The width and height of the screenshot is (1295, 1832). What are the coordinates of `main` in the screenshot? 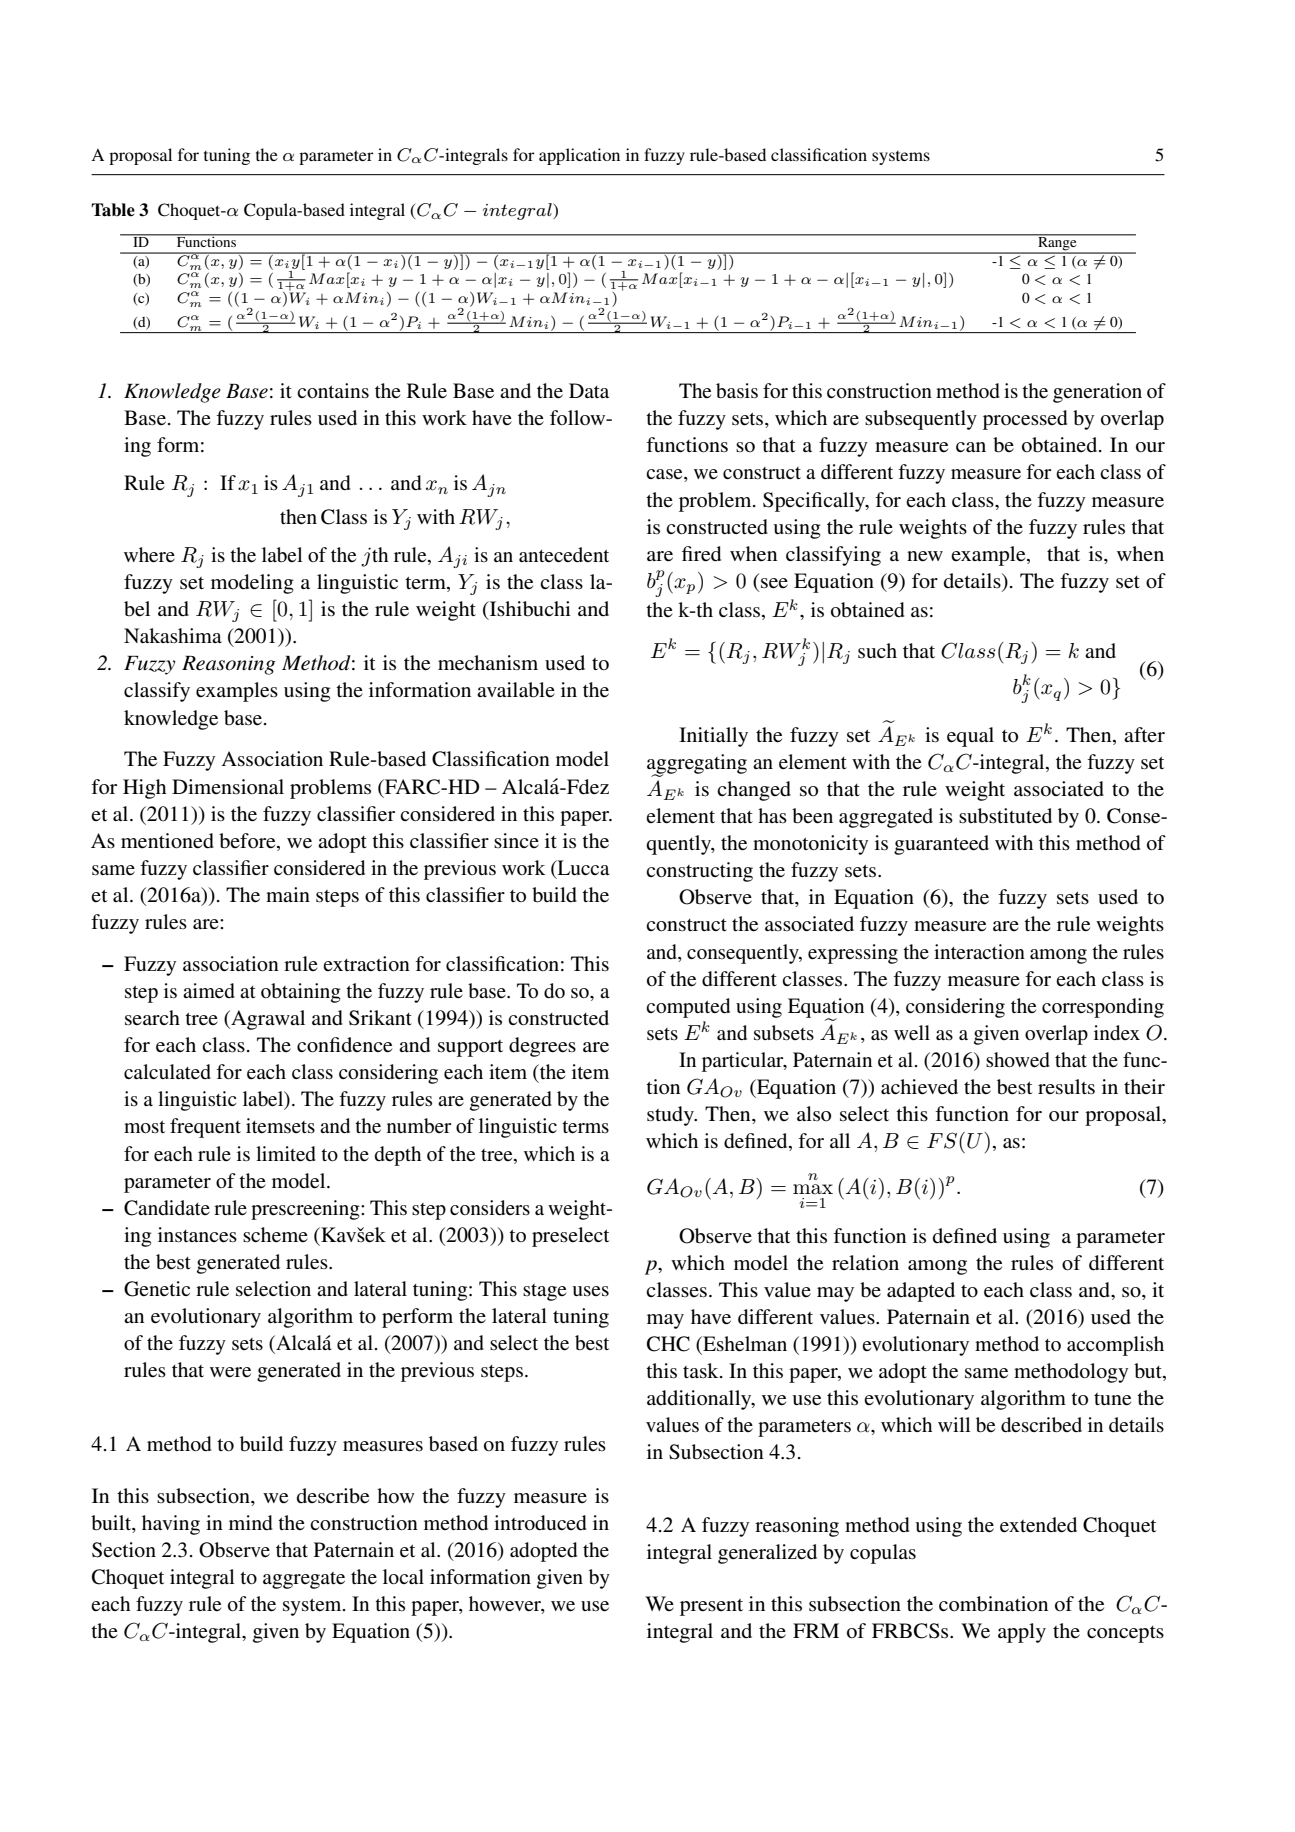 It's located at (288, 894).
